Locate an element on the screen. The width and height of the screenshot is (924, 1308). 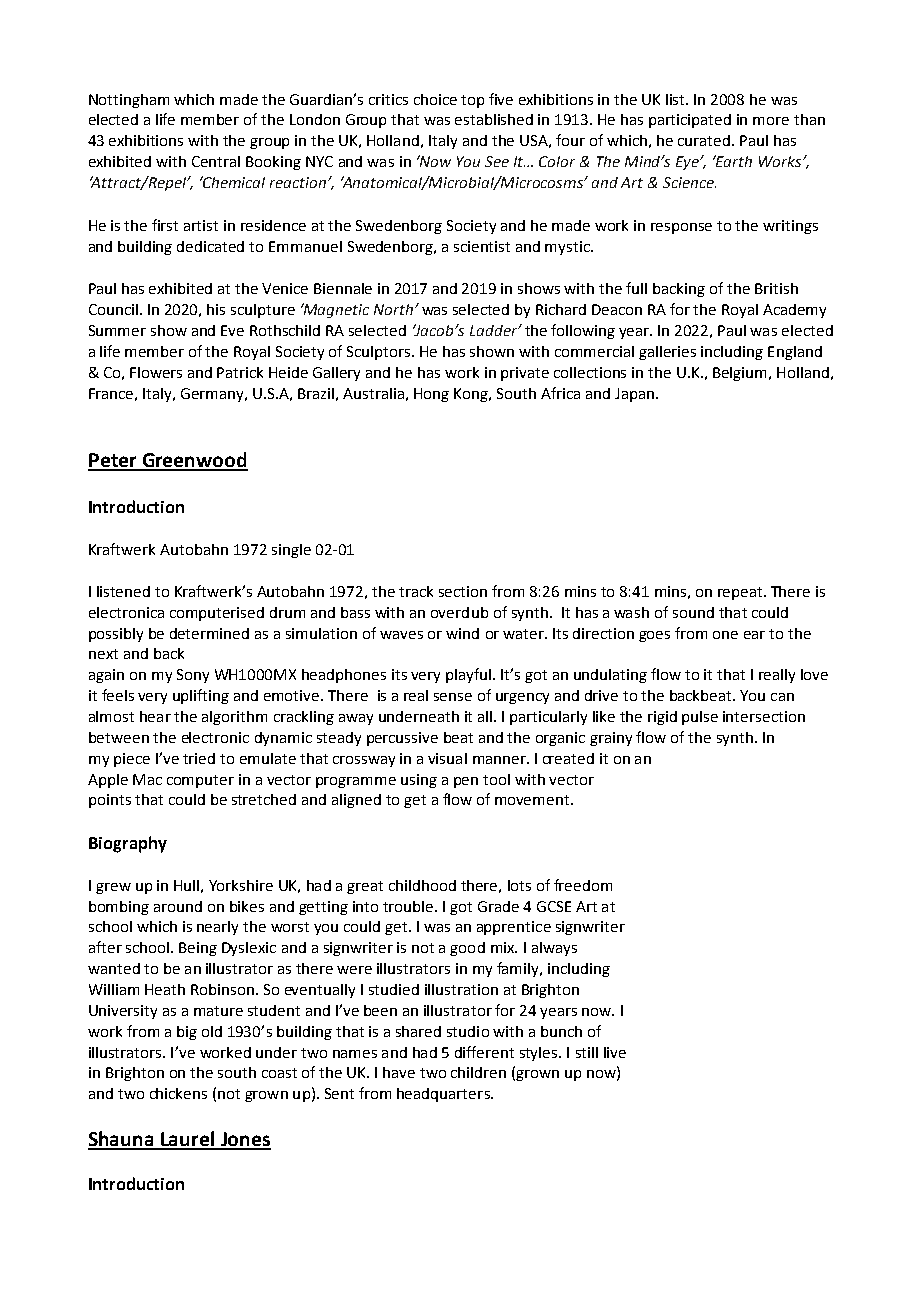
curated is located at coordinates (705, 140).
